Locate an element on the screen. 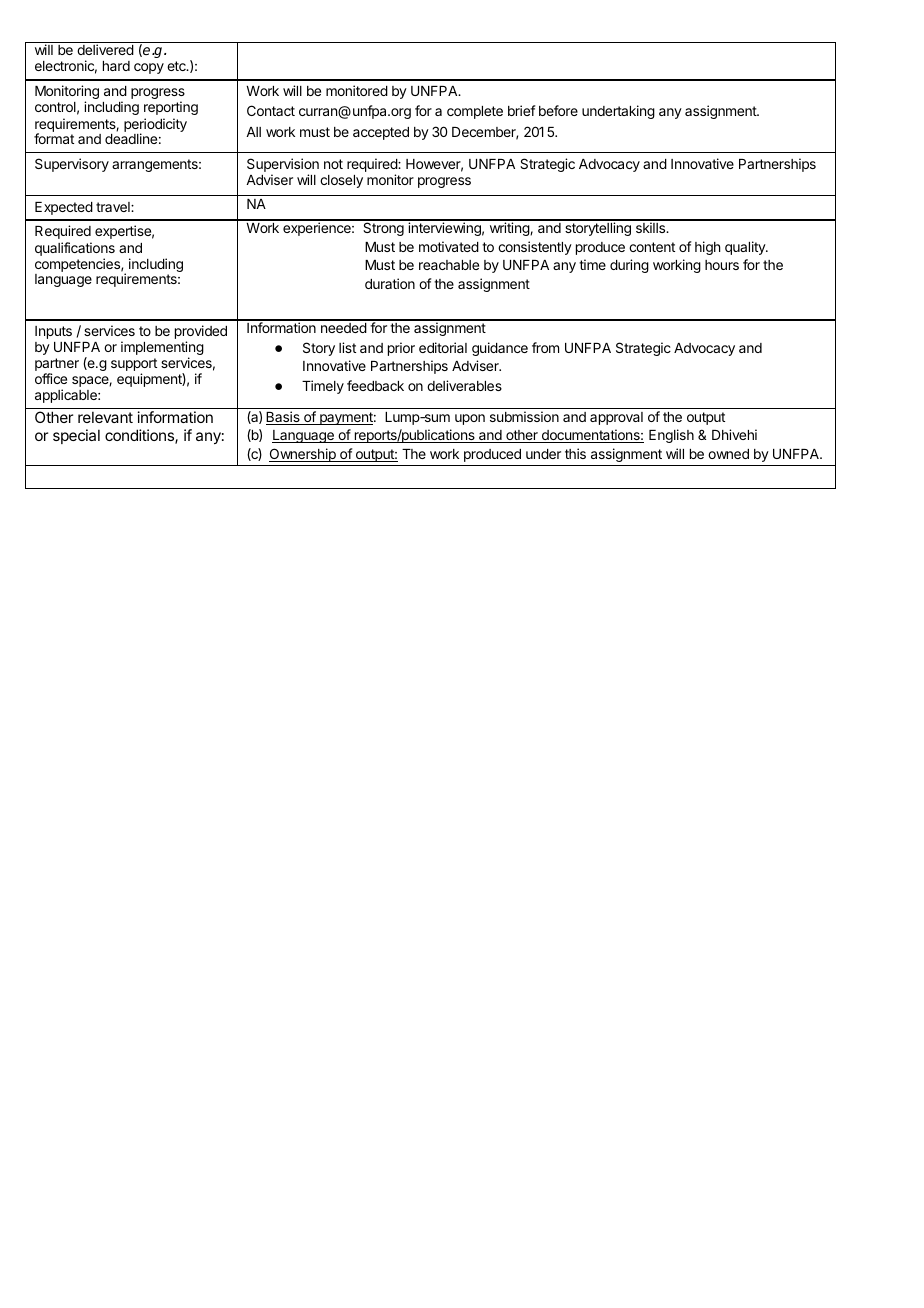 The image size is (924, 1308). copy is located at coordinates (149, 68).
